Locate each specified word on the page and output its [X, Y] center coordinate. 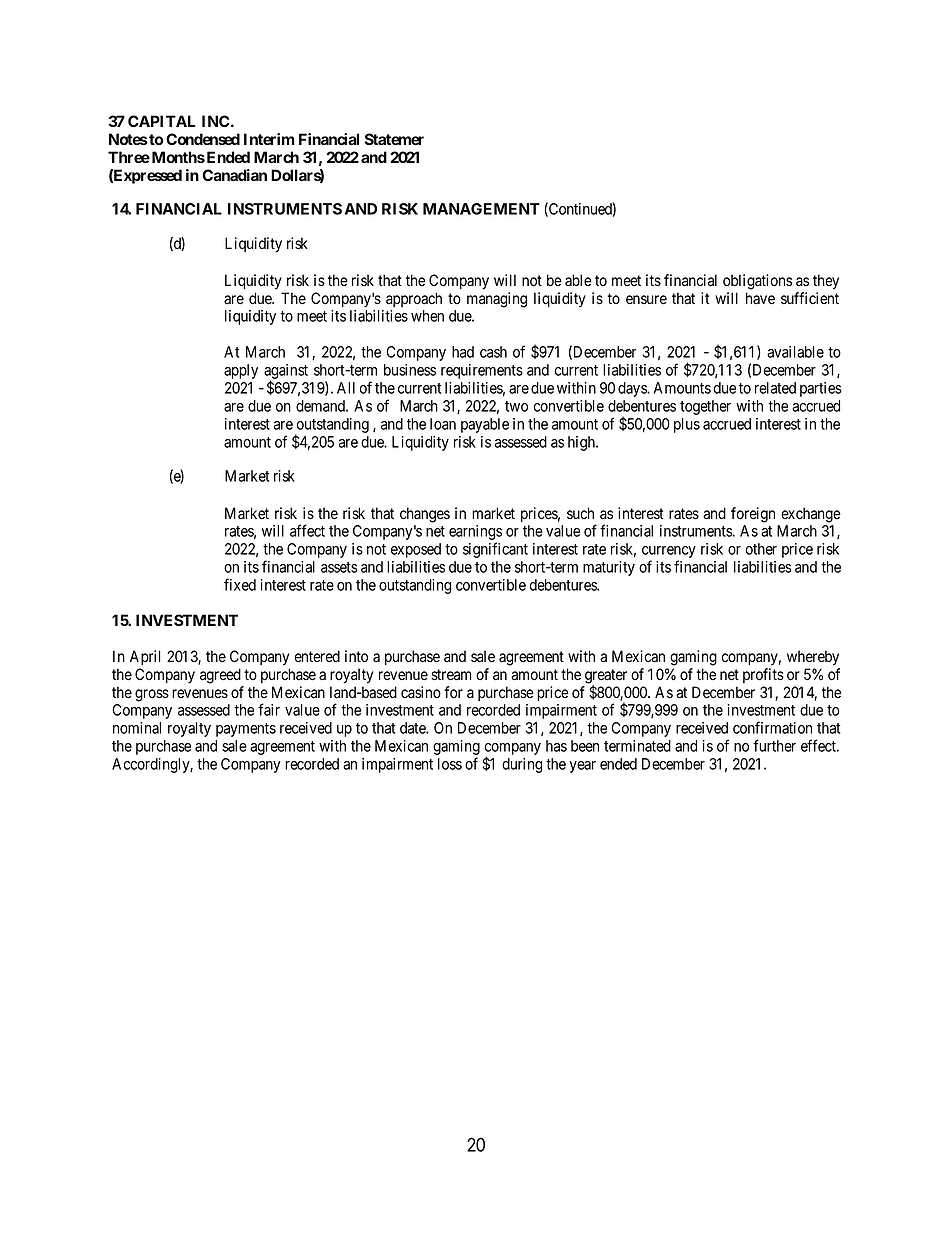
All [346, 388]
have [760, 298]
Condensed [203, 139]
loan [443, 424]
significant [495, 550]
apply [241, 371]
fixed [240, 584]
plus [687, 425]
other [761, 549]
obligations [758, 282]
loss [450, 764]
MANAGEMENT [481, 209]
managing [497, 300]
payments [246, 730]
